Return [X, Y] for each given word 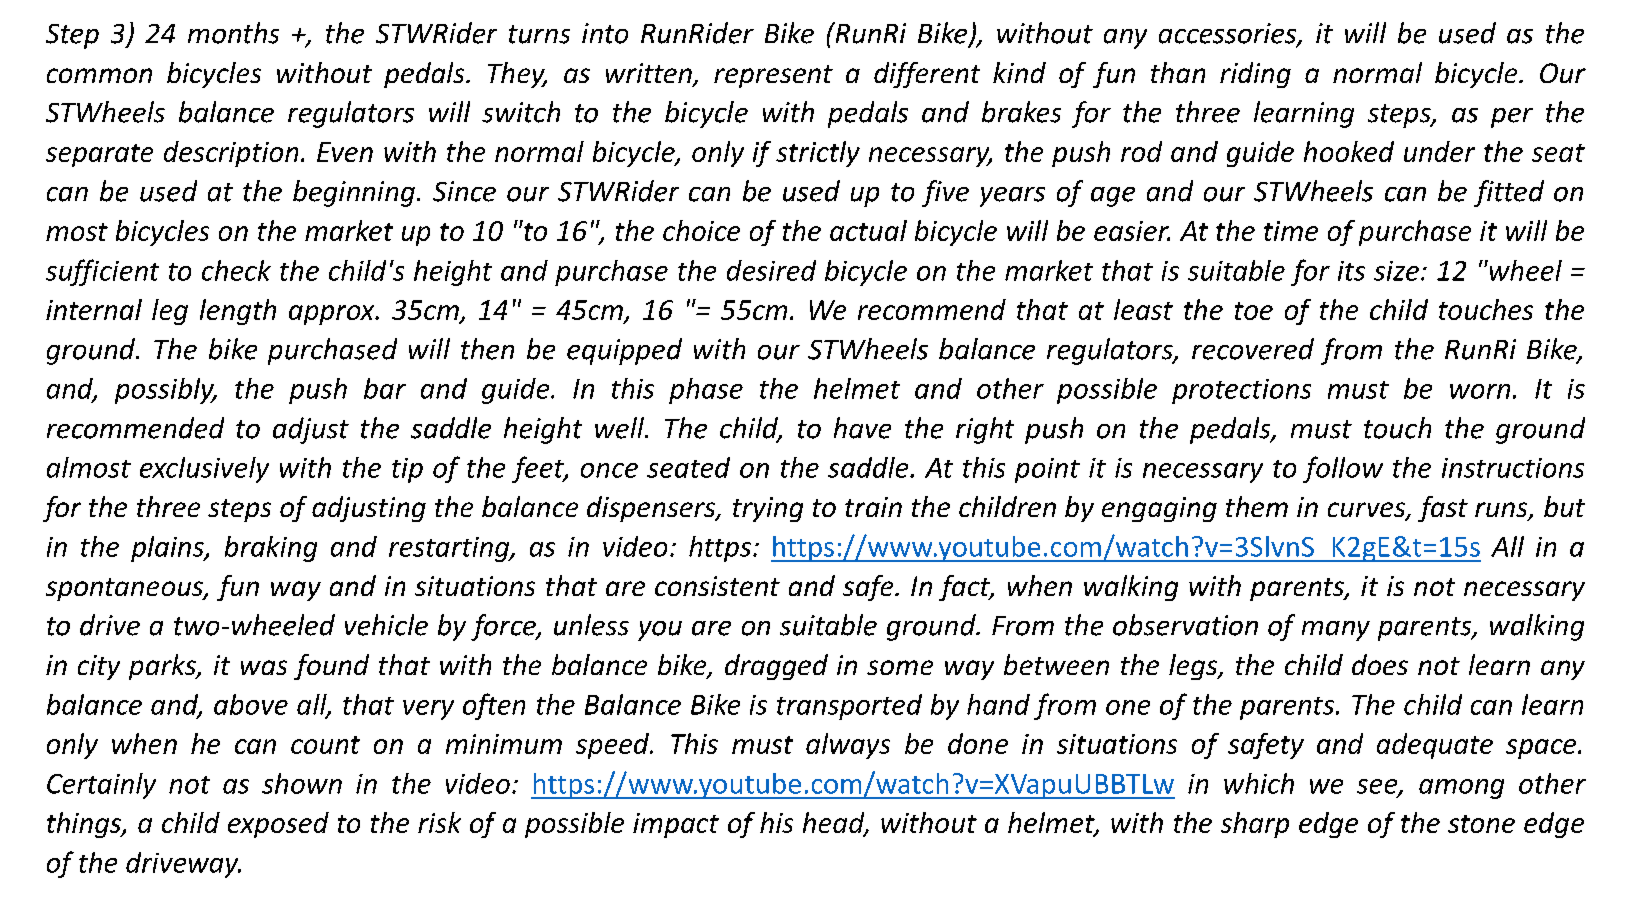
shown [302, 783]
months [233, 33]
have [862, 428]
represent [773, 76]
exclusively [204, 470]
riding [1255, 75]
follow [1343, 469]
